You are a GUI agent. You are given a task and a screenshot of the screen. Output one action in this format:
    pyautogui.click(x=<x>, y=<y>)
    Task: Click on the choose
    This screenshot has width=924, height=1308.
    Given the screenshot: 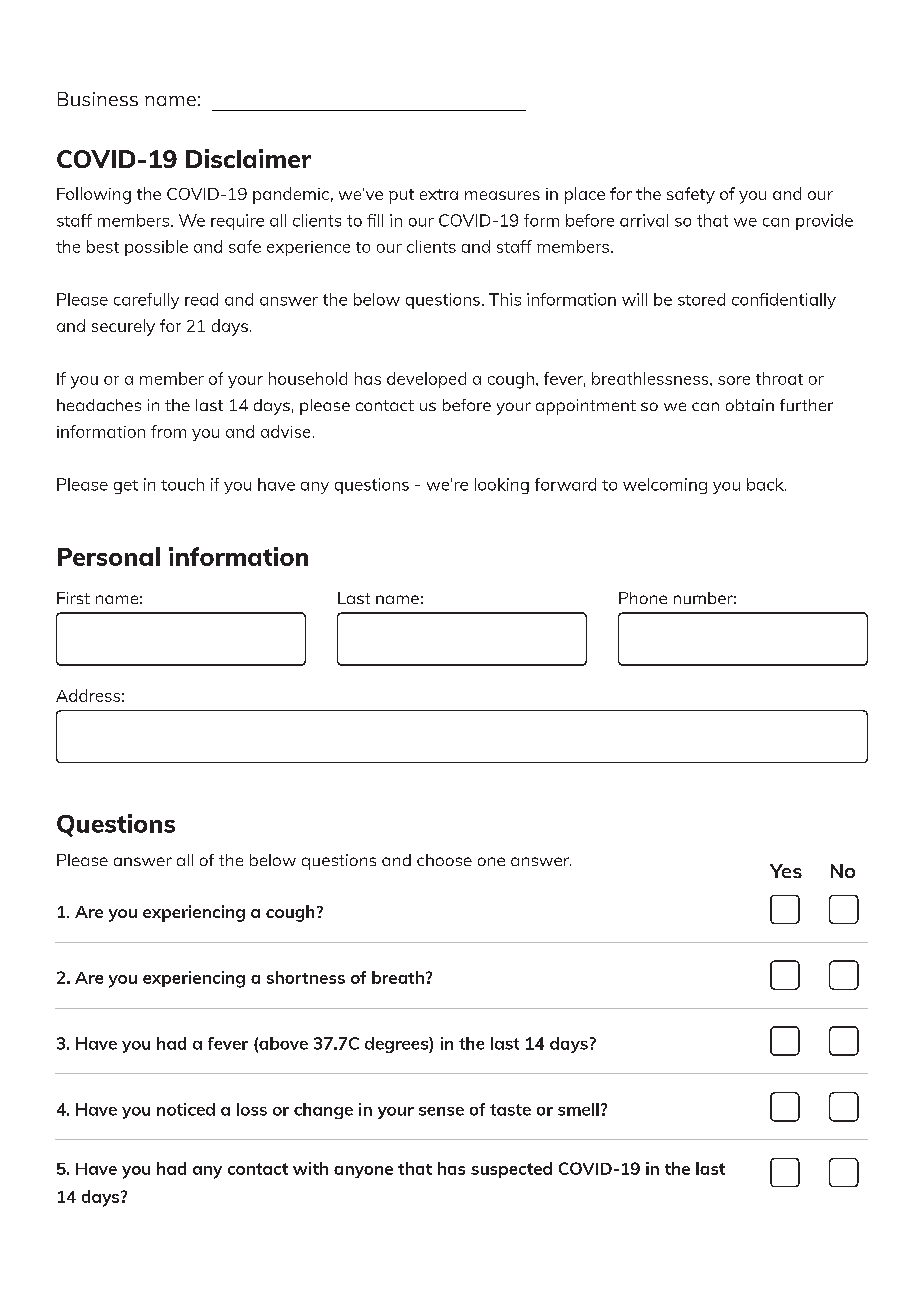 What is the action you would take?
    pyautogui.click(x=444, y=860)
